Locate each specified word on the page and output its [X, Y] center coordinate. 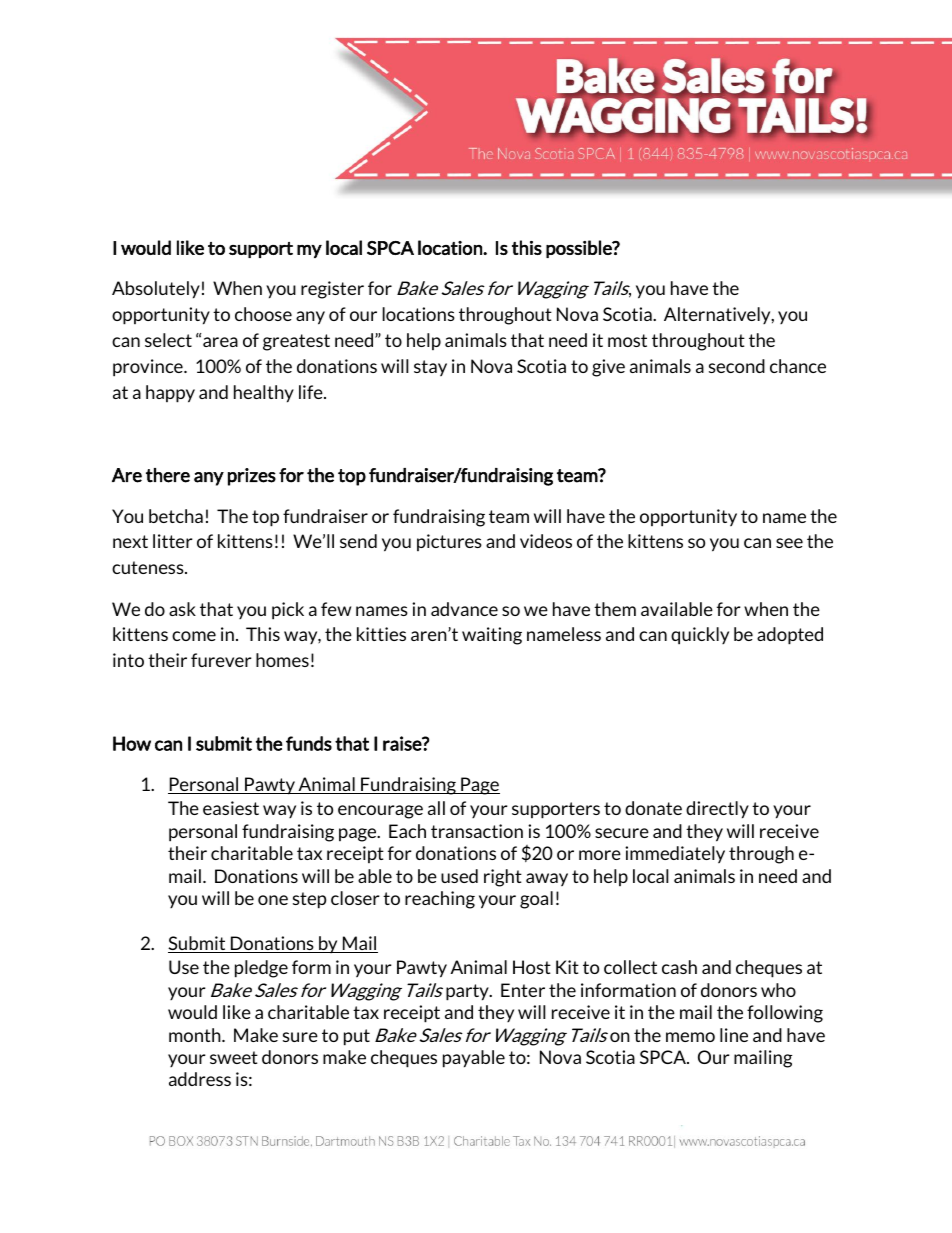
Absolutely [156, 290]
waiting [492, 636]
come [194, 636]
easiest [231, 808]
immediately [675, 854]
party [468, 992]
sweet [234, 1057]
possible [580, 249]
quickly [700, 636]
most [627, 340]
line [734, 1035]
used [459, 876]
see [789, 543]
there [168, 475]
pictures [449, 542]
